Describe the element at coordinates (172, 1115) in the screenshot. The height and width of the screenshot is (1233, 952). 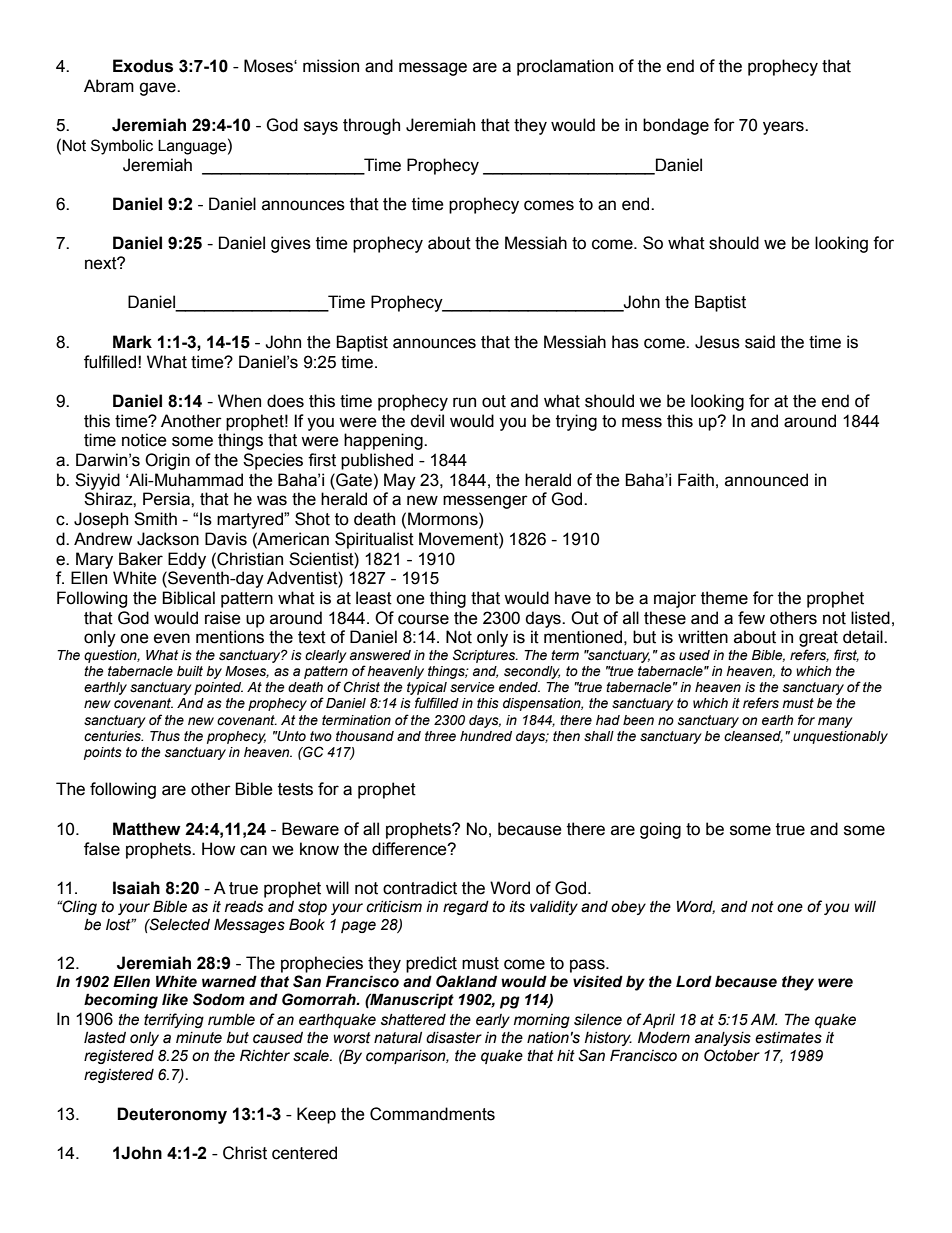
I see `Deuteronomy` at that location.
